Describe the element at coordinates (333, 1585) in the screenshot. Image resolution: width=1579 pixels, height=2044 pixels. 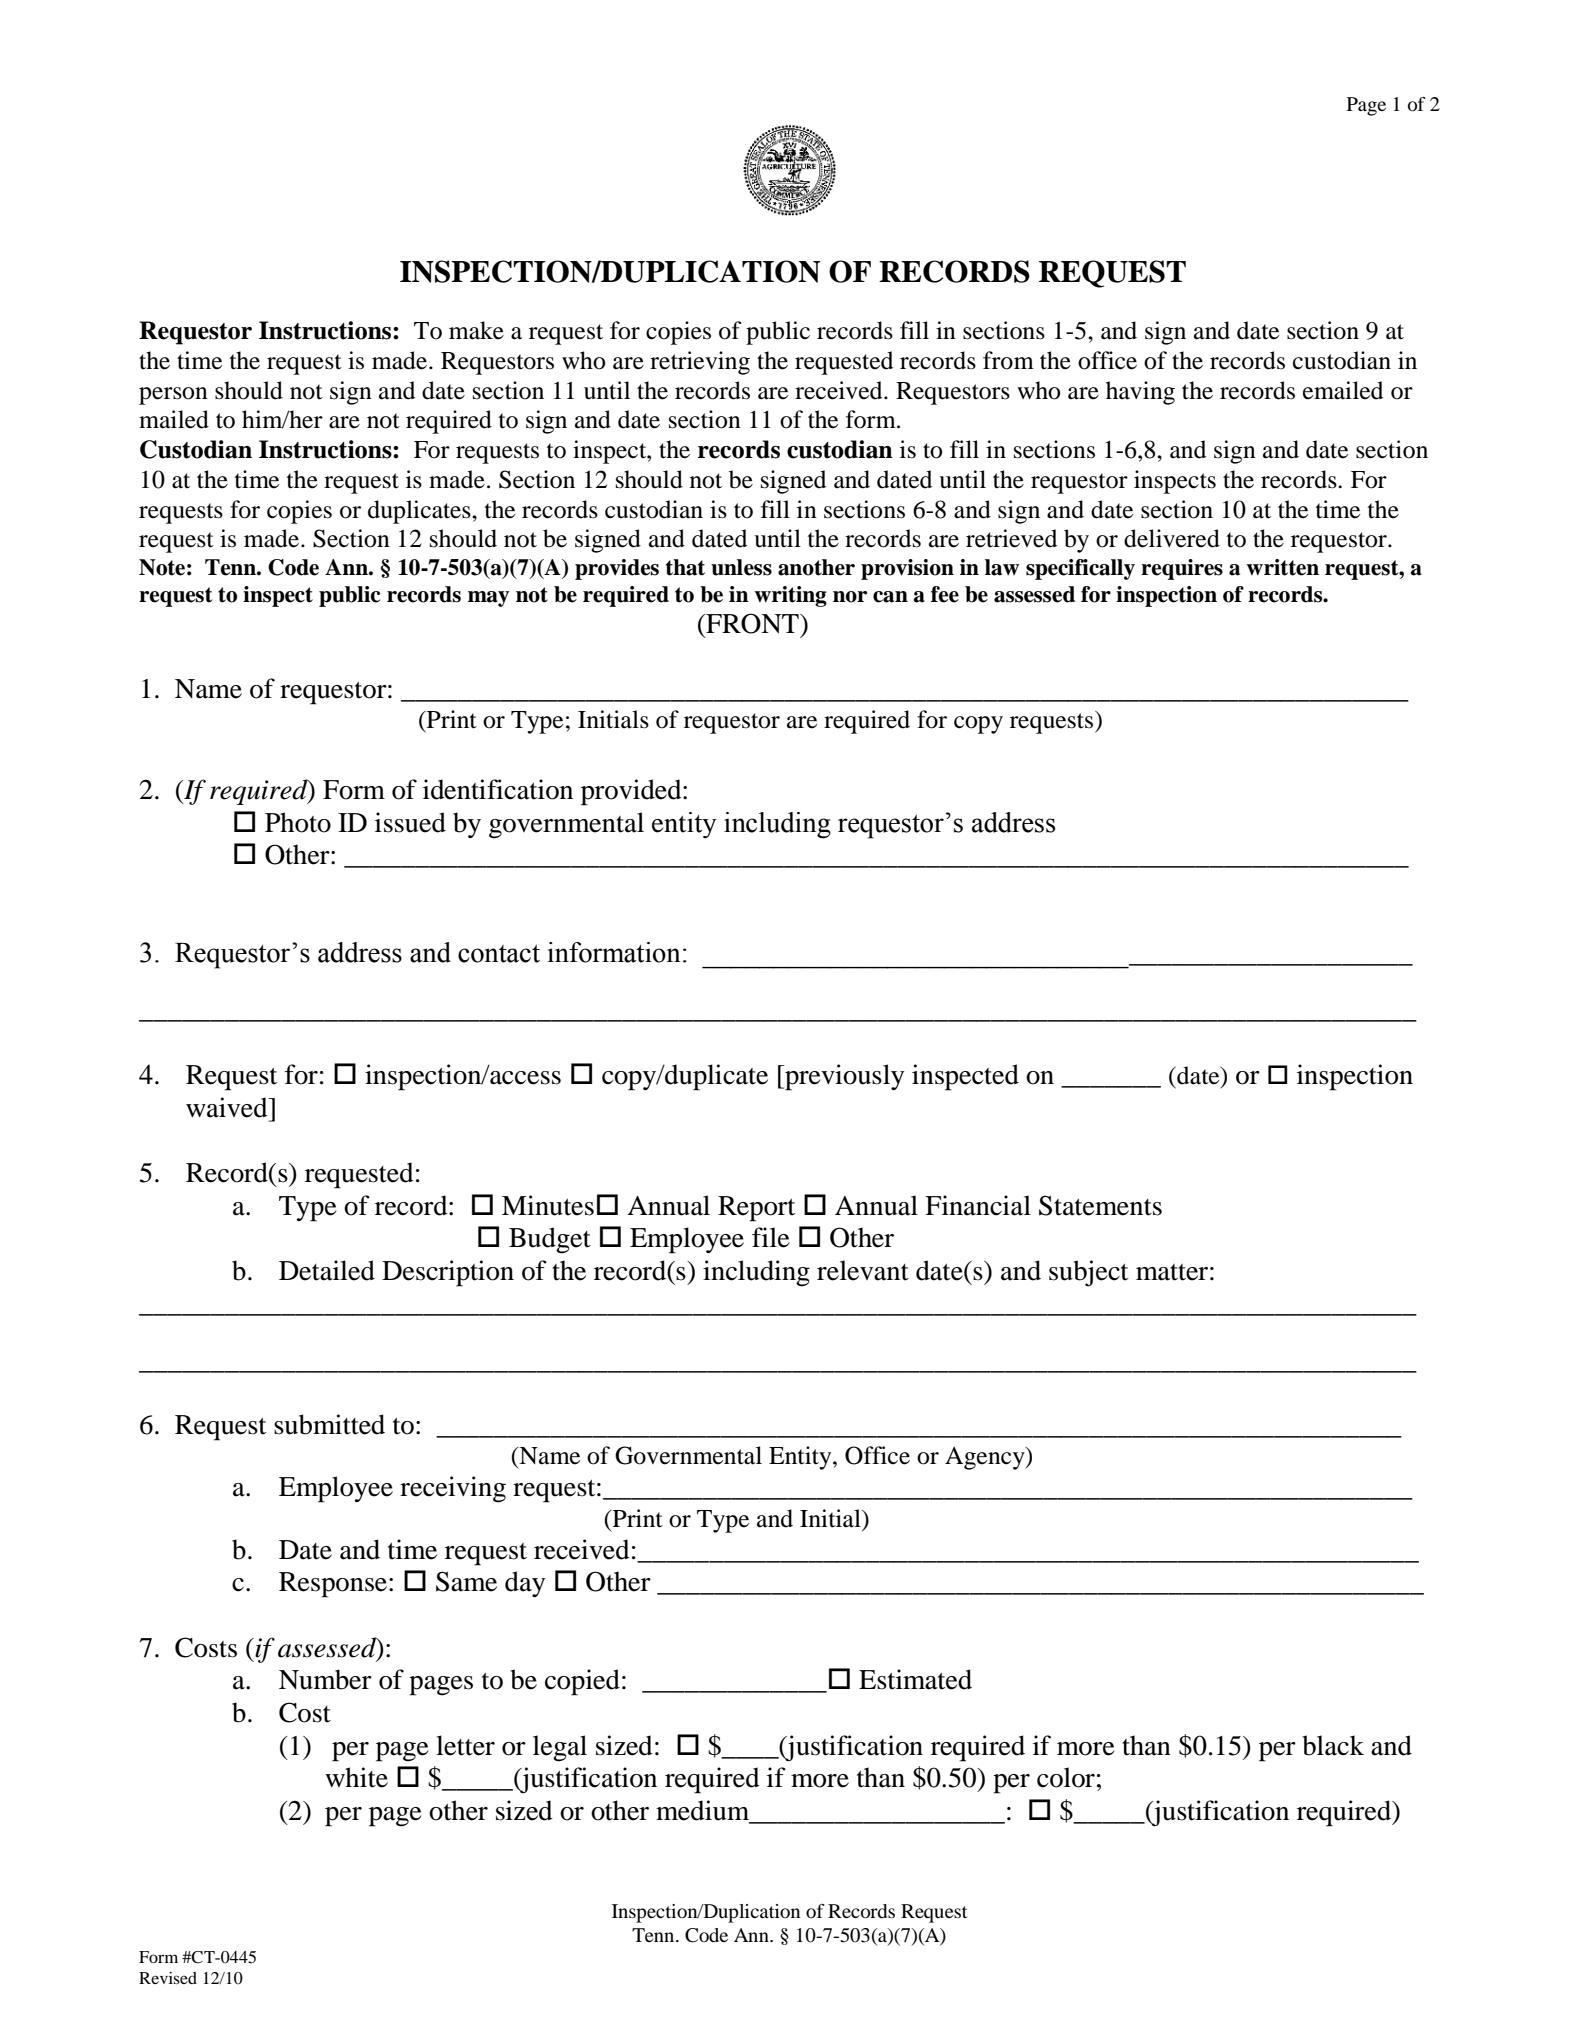
I see `Response` at that location.
